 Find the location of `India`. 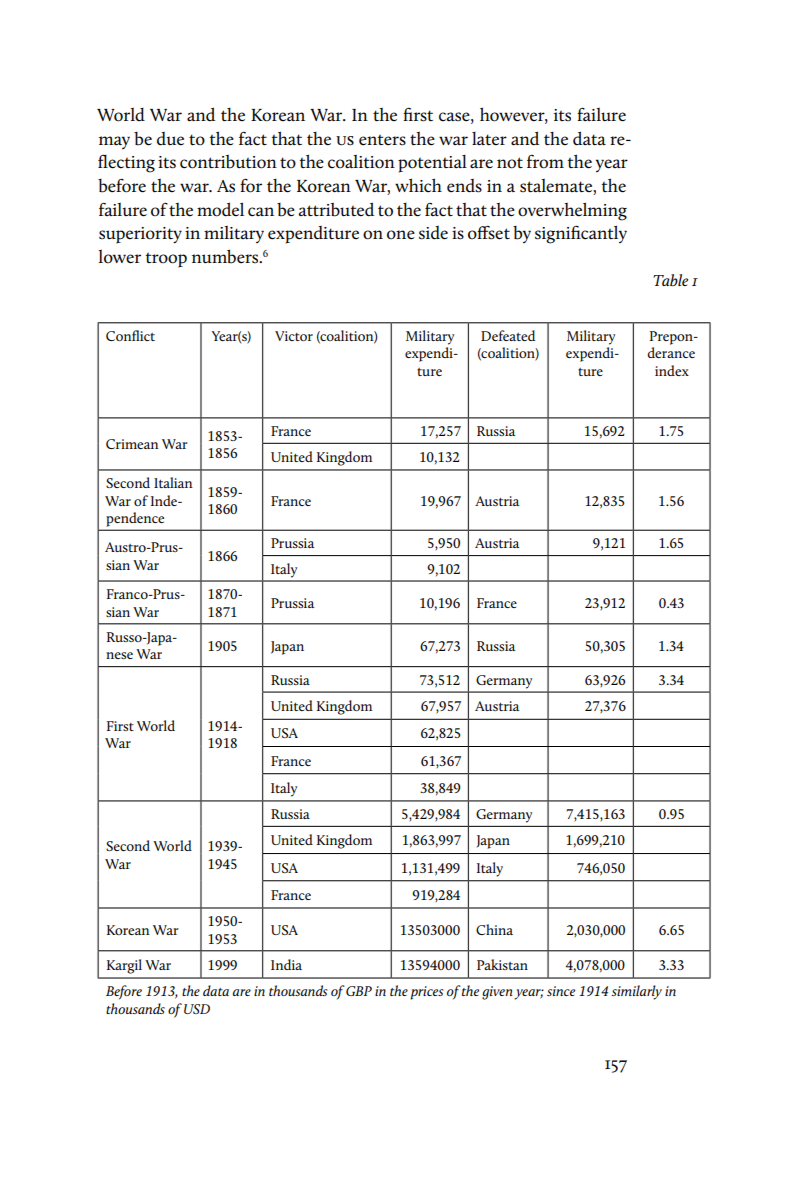

India is located at coordinates (286, 964).
